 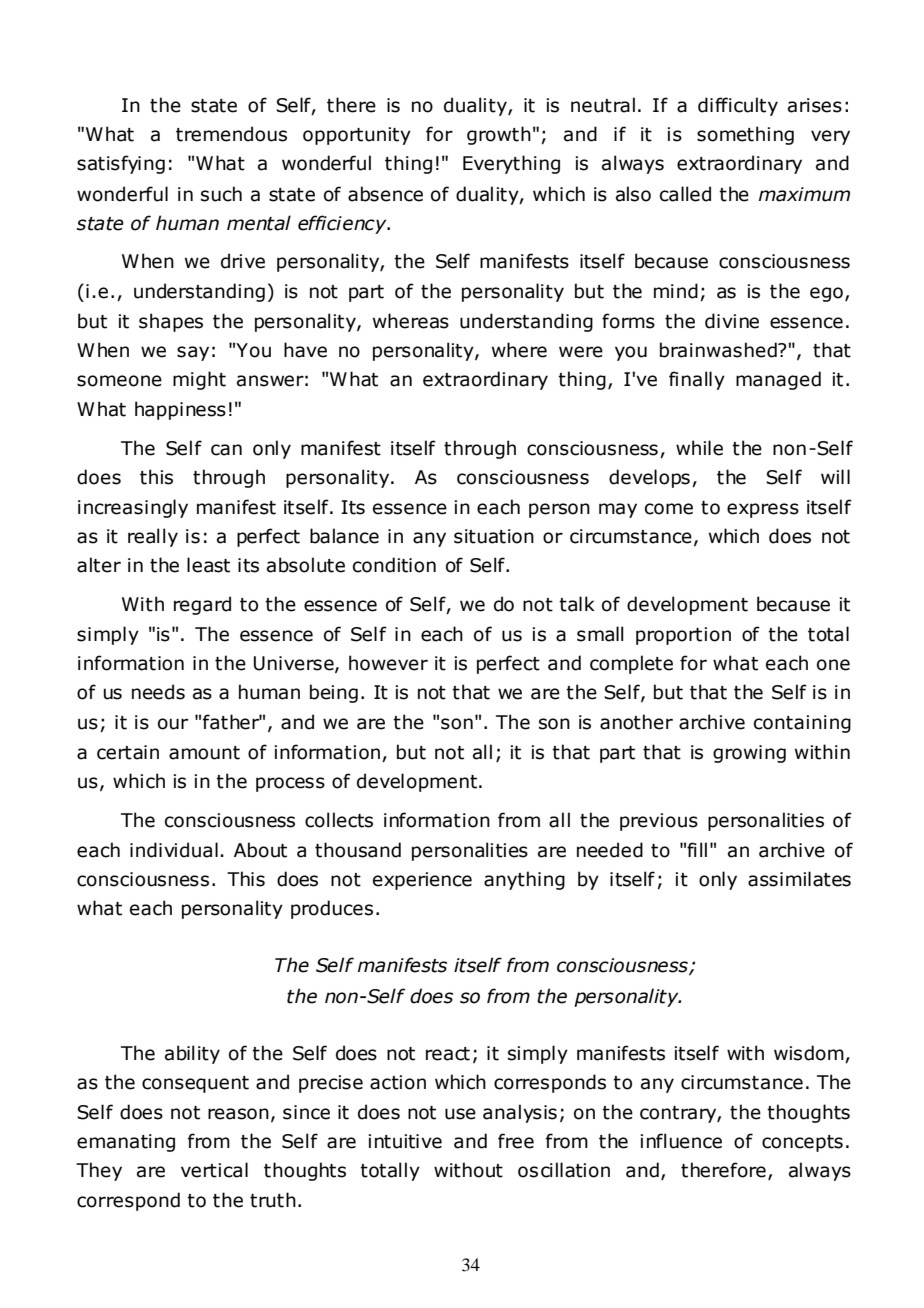 What do you see at coordinates (388, 663) in the screenshot?
I see `however` at bounding box center [388, 663].
